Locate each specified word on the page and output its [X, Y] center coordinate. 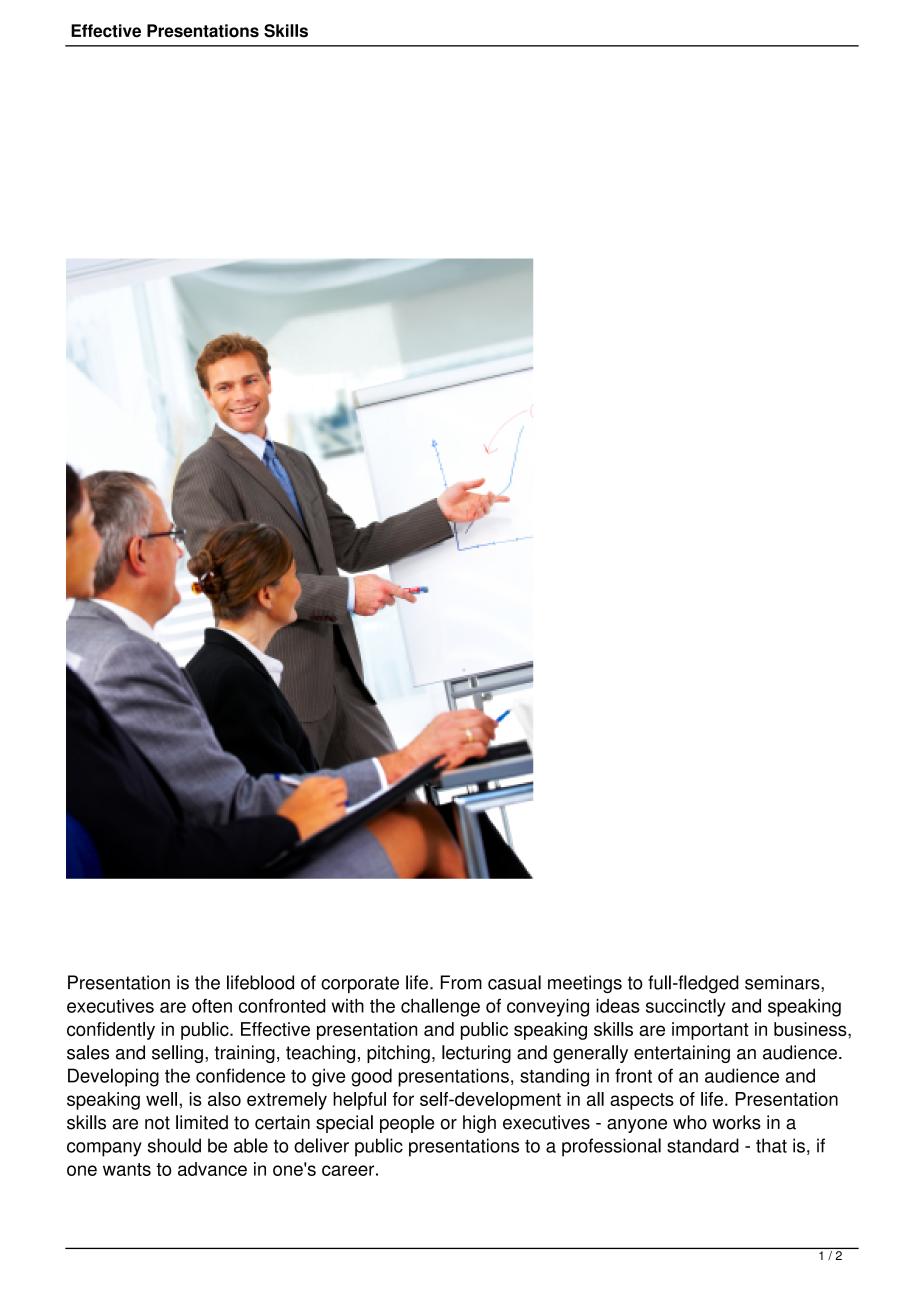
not [157, 1123]
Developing [113, 1077]
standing [554, 1077]
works [736, 1122]
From [461, 982]
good [371, 1077]
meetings [585, 984]
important [710, 1031]
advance [212, 1169]
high [479, 1124]
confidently [111, 1031]
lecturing [476, 1054]
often [212, 1006]
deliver [321, 1145]
